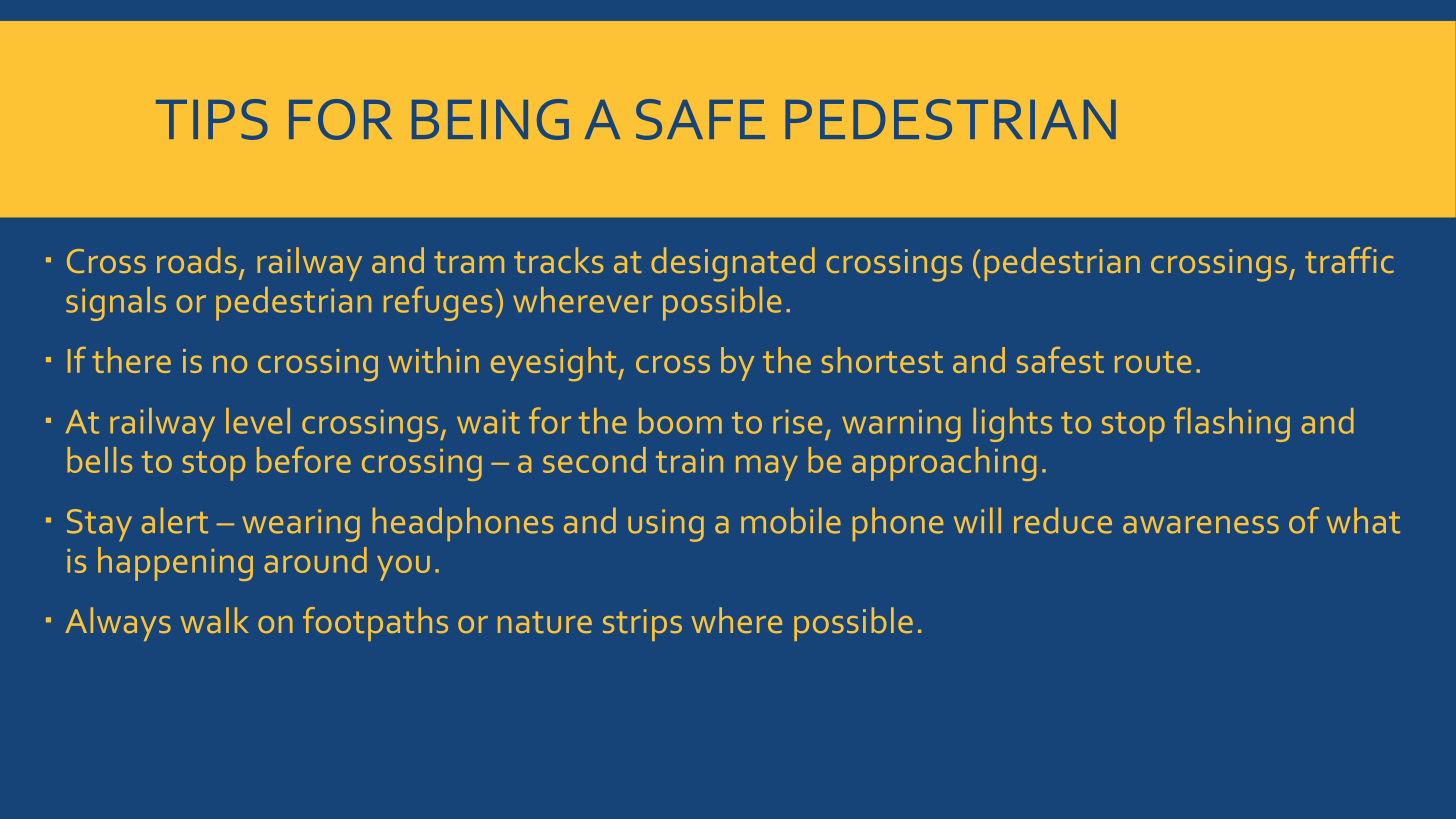 This screenshot has height=819, width=1456. I want to click on TIPS, so click(212, 119).
